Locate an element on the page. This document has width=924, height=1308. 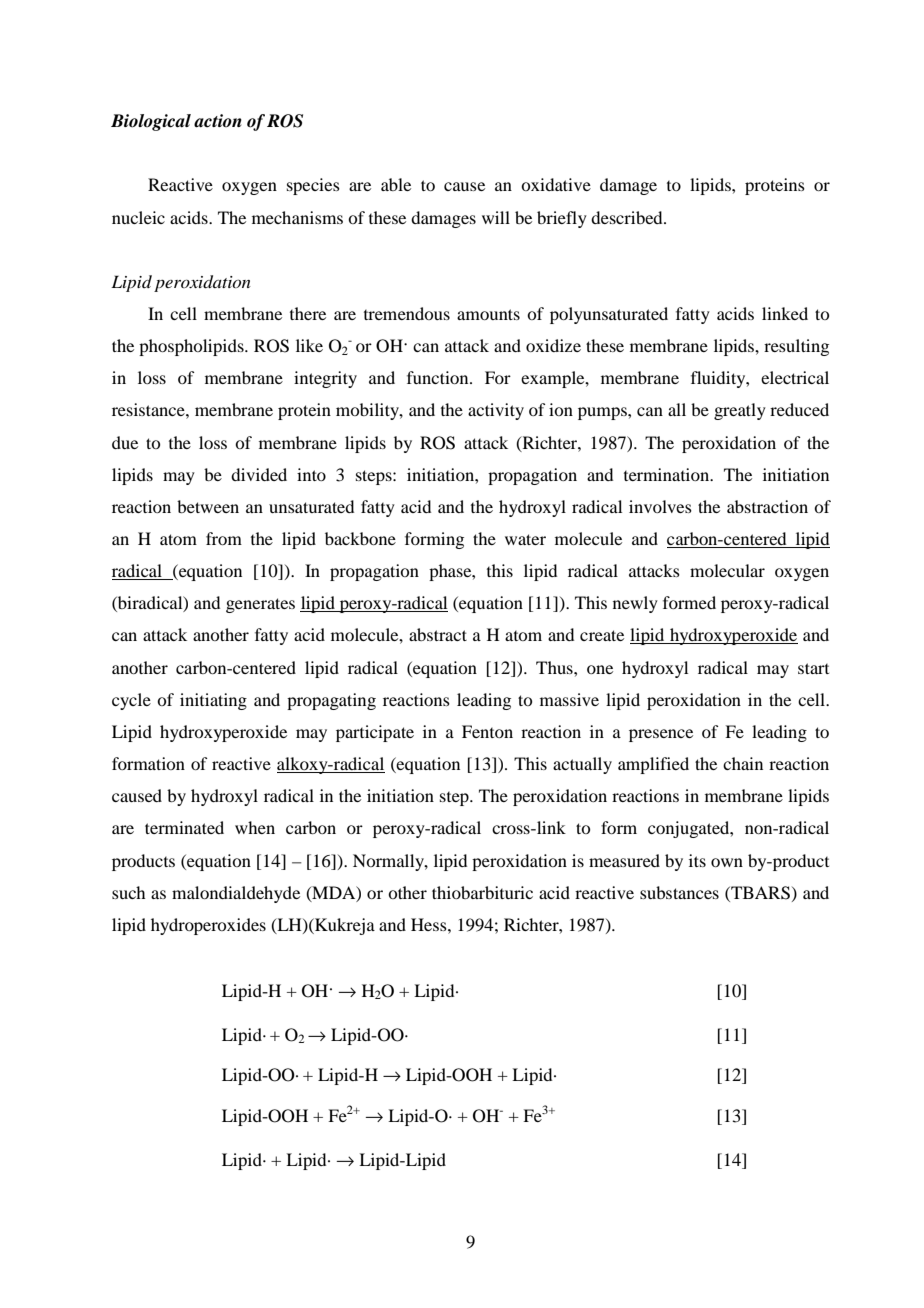
measured is located at coordinates (624, 860).
